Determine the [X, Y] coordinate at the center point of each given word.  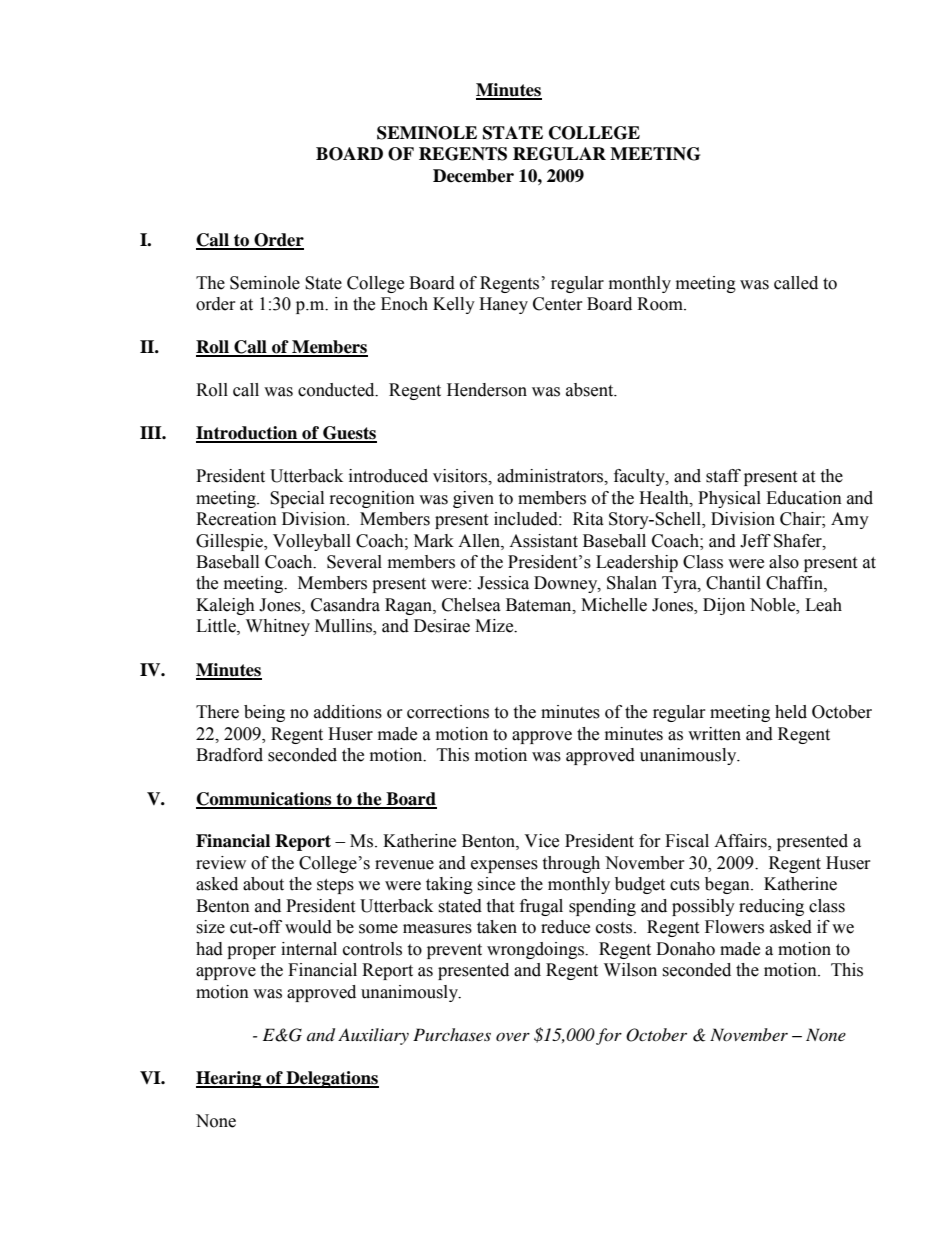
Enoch [404, 304]
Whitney [278, 627]
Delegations [331, 1079]
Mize [495, 626]
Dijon [724, 606]
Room [661, 304]
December [473, 176]
